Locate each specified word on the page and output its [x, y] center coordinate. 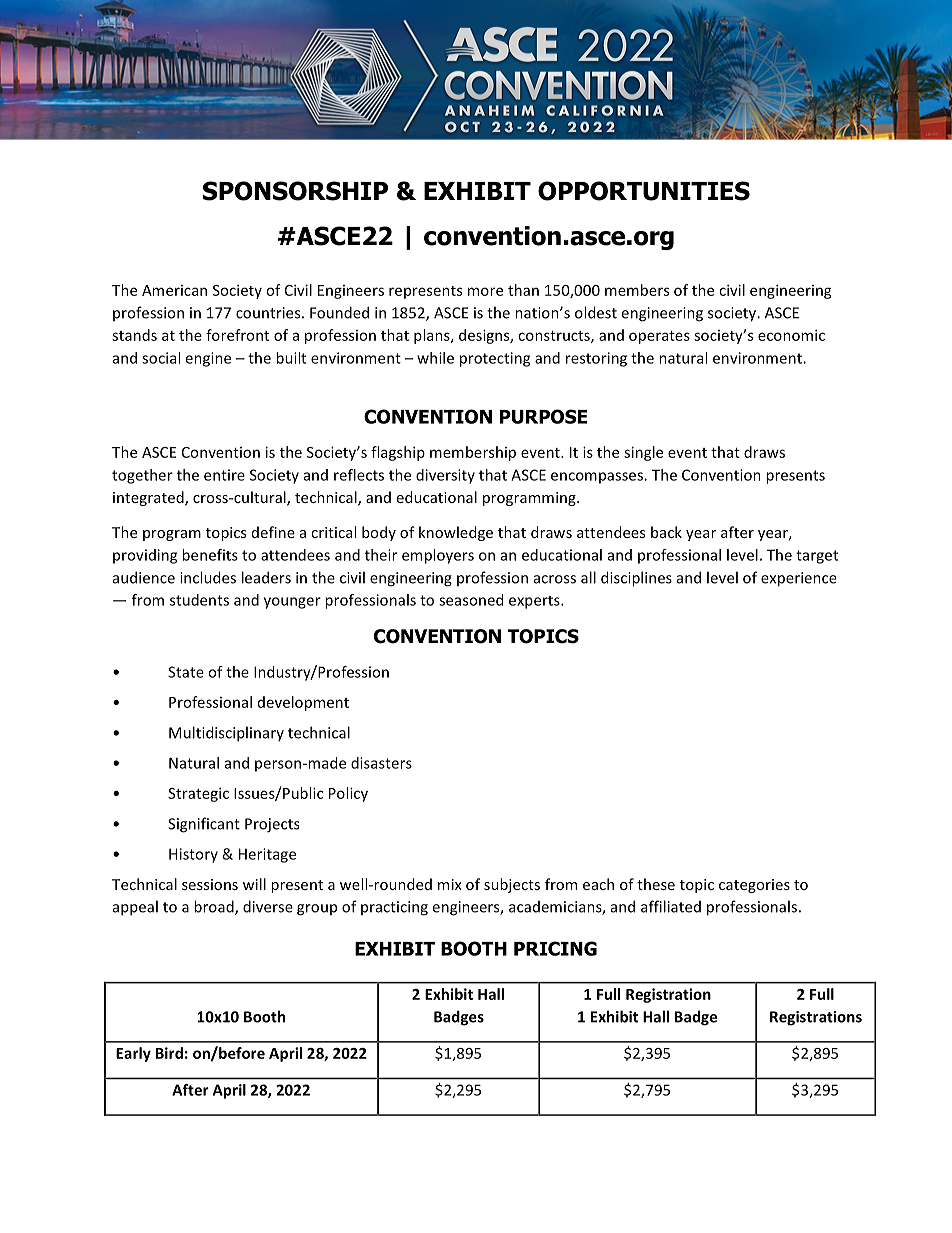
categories [754, 886]
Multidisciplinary [226, 734]
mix [450, 884]
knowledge [456, 533]
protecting [495, 359]
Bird [169, 1053]
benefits [210, 555]
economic [791, 335]
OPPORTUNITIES [644, 191]
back [666, 532]
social [161, 358]
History [193, 855]
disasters [381, 763]
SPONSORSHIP [295, 191]
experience [799, 579]
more [485, 291]
